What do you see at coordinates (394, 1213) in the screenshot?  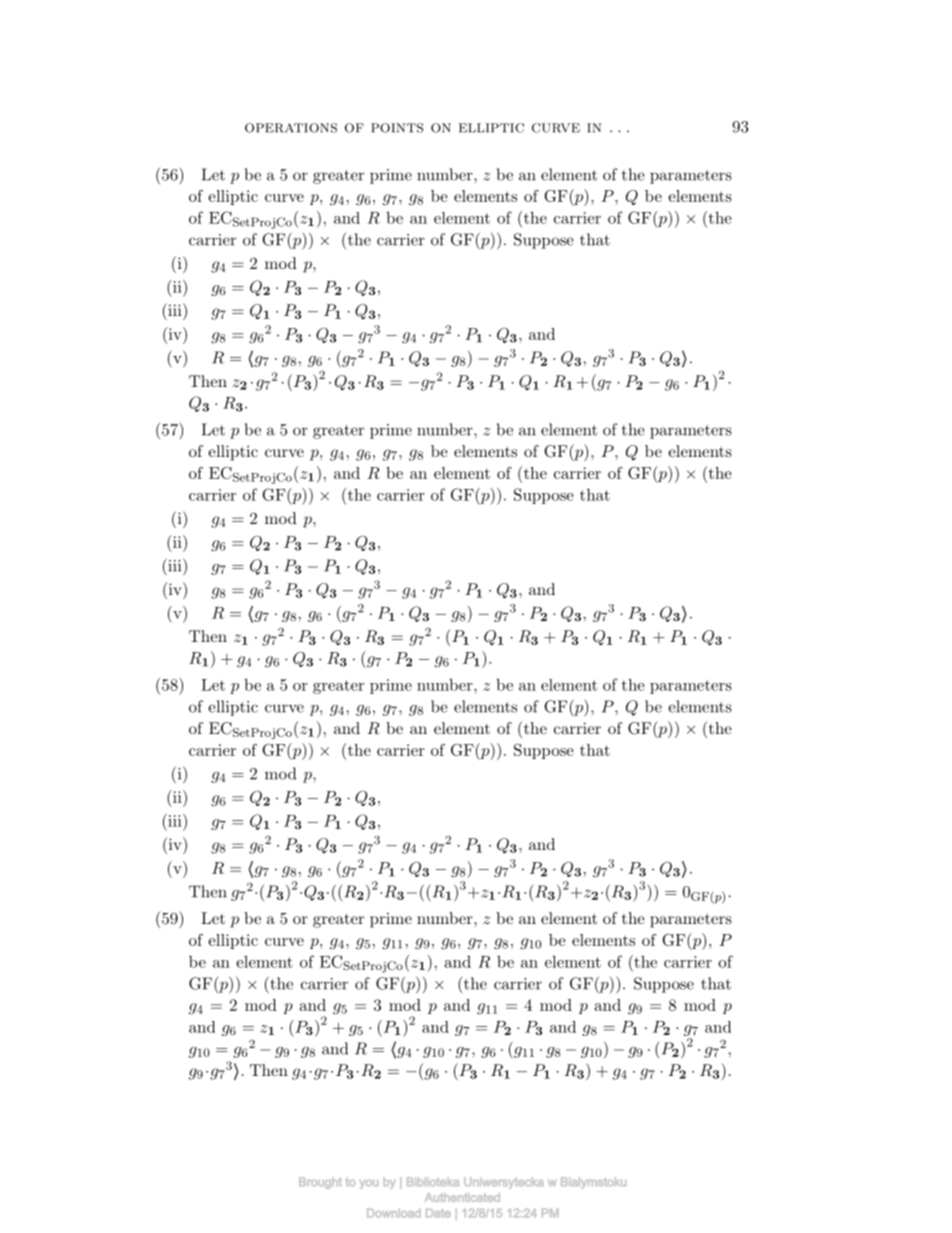 I see `Download` at bounding box center [394, 1213].
